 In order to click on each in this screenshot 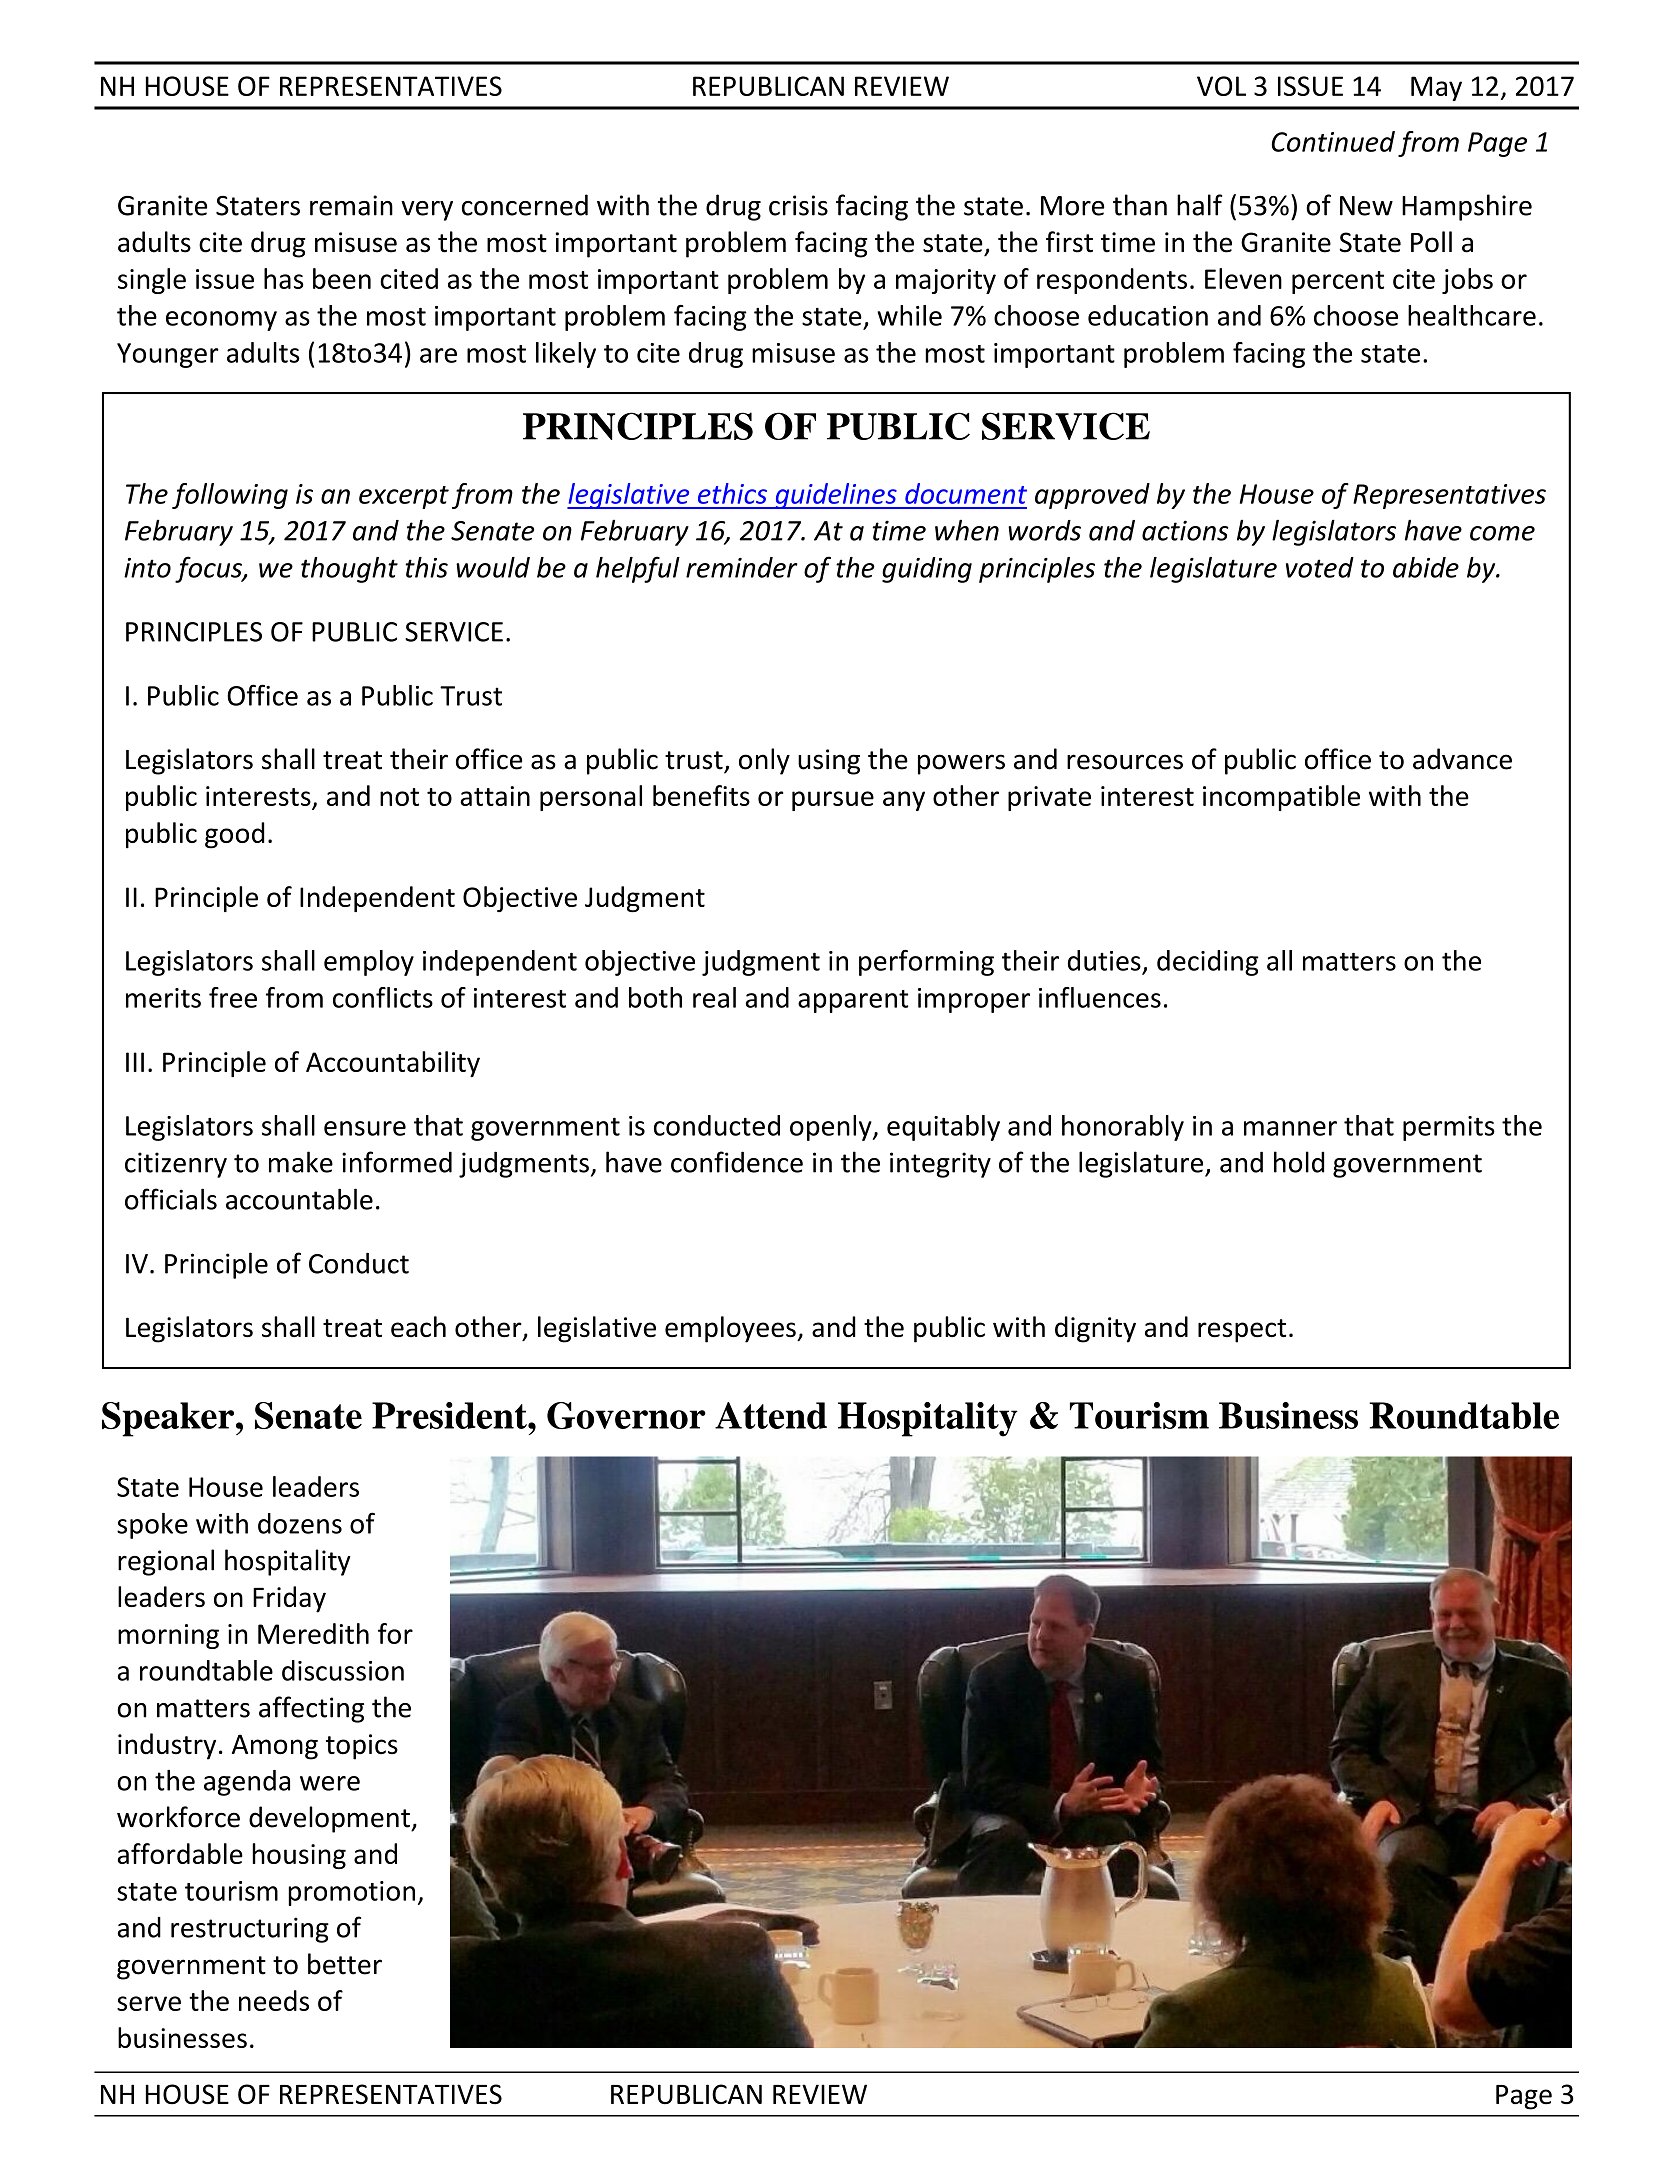, I will do `click(418, 1326)`.
